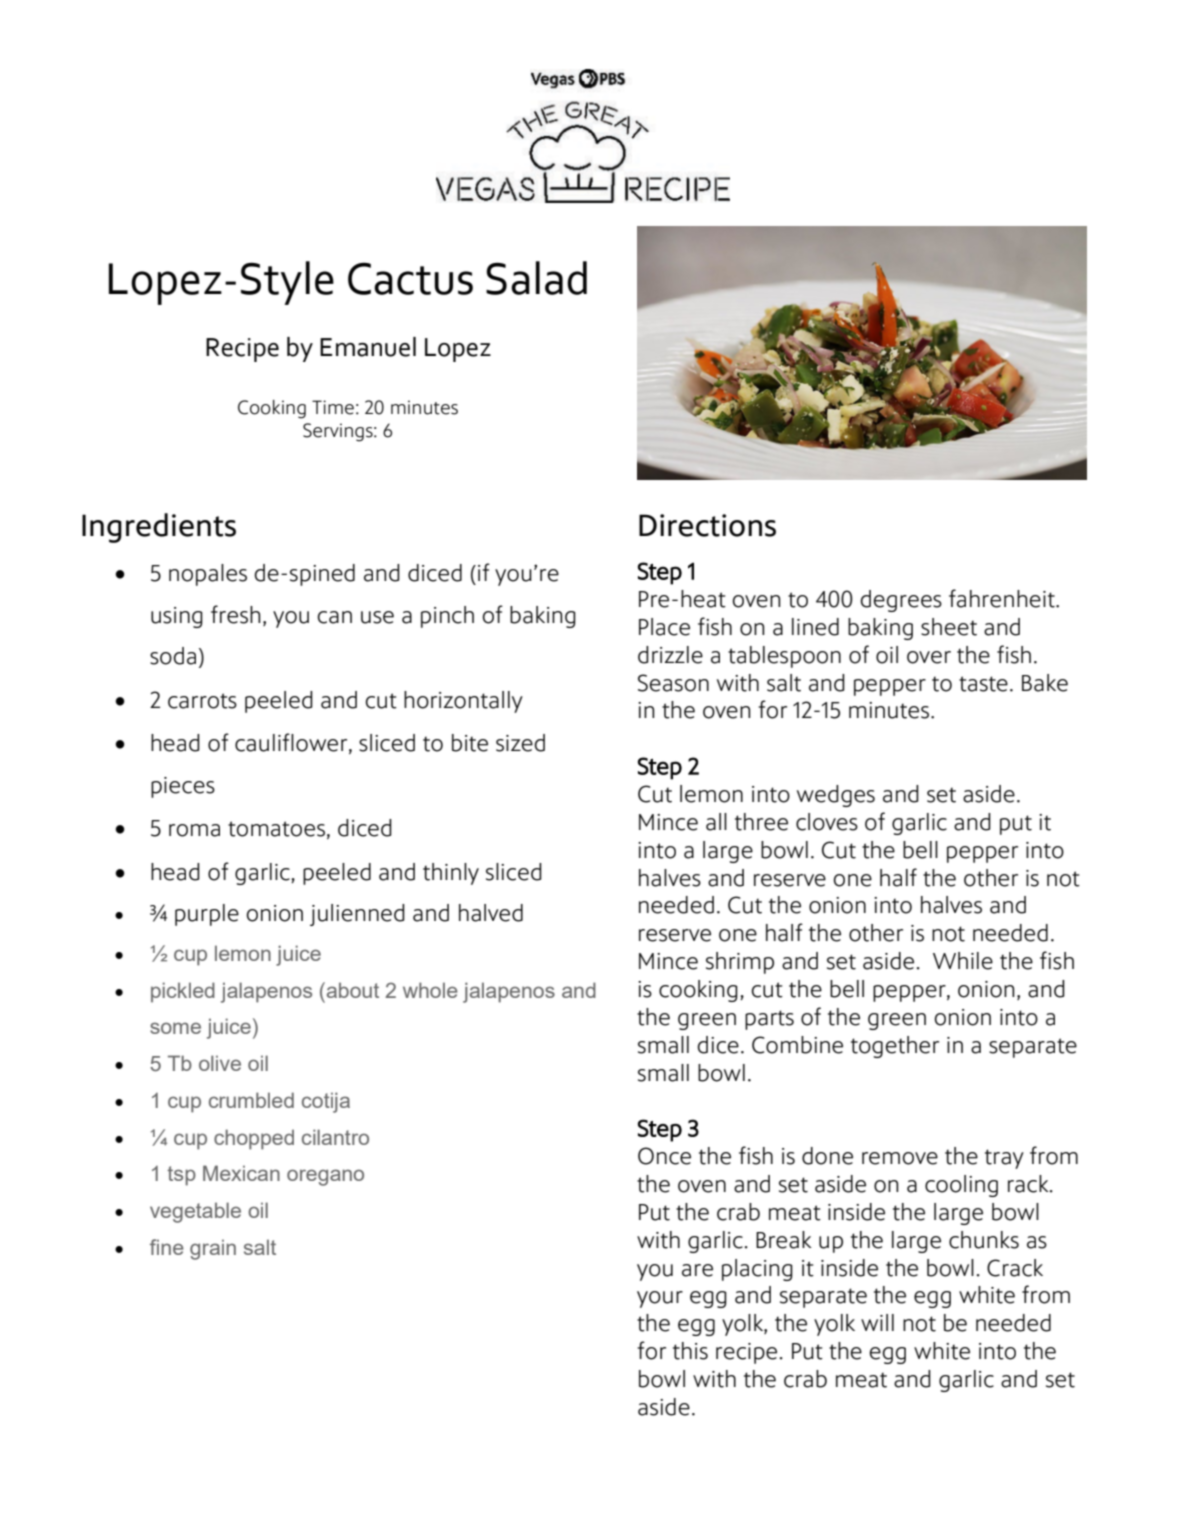 The width and height of the document is (1184, 1532). I want to click on Directions, so click(707, 525).
